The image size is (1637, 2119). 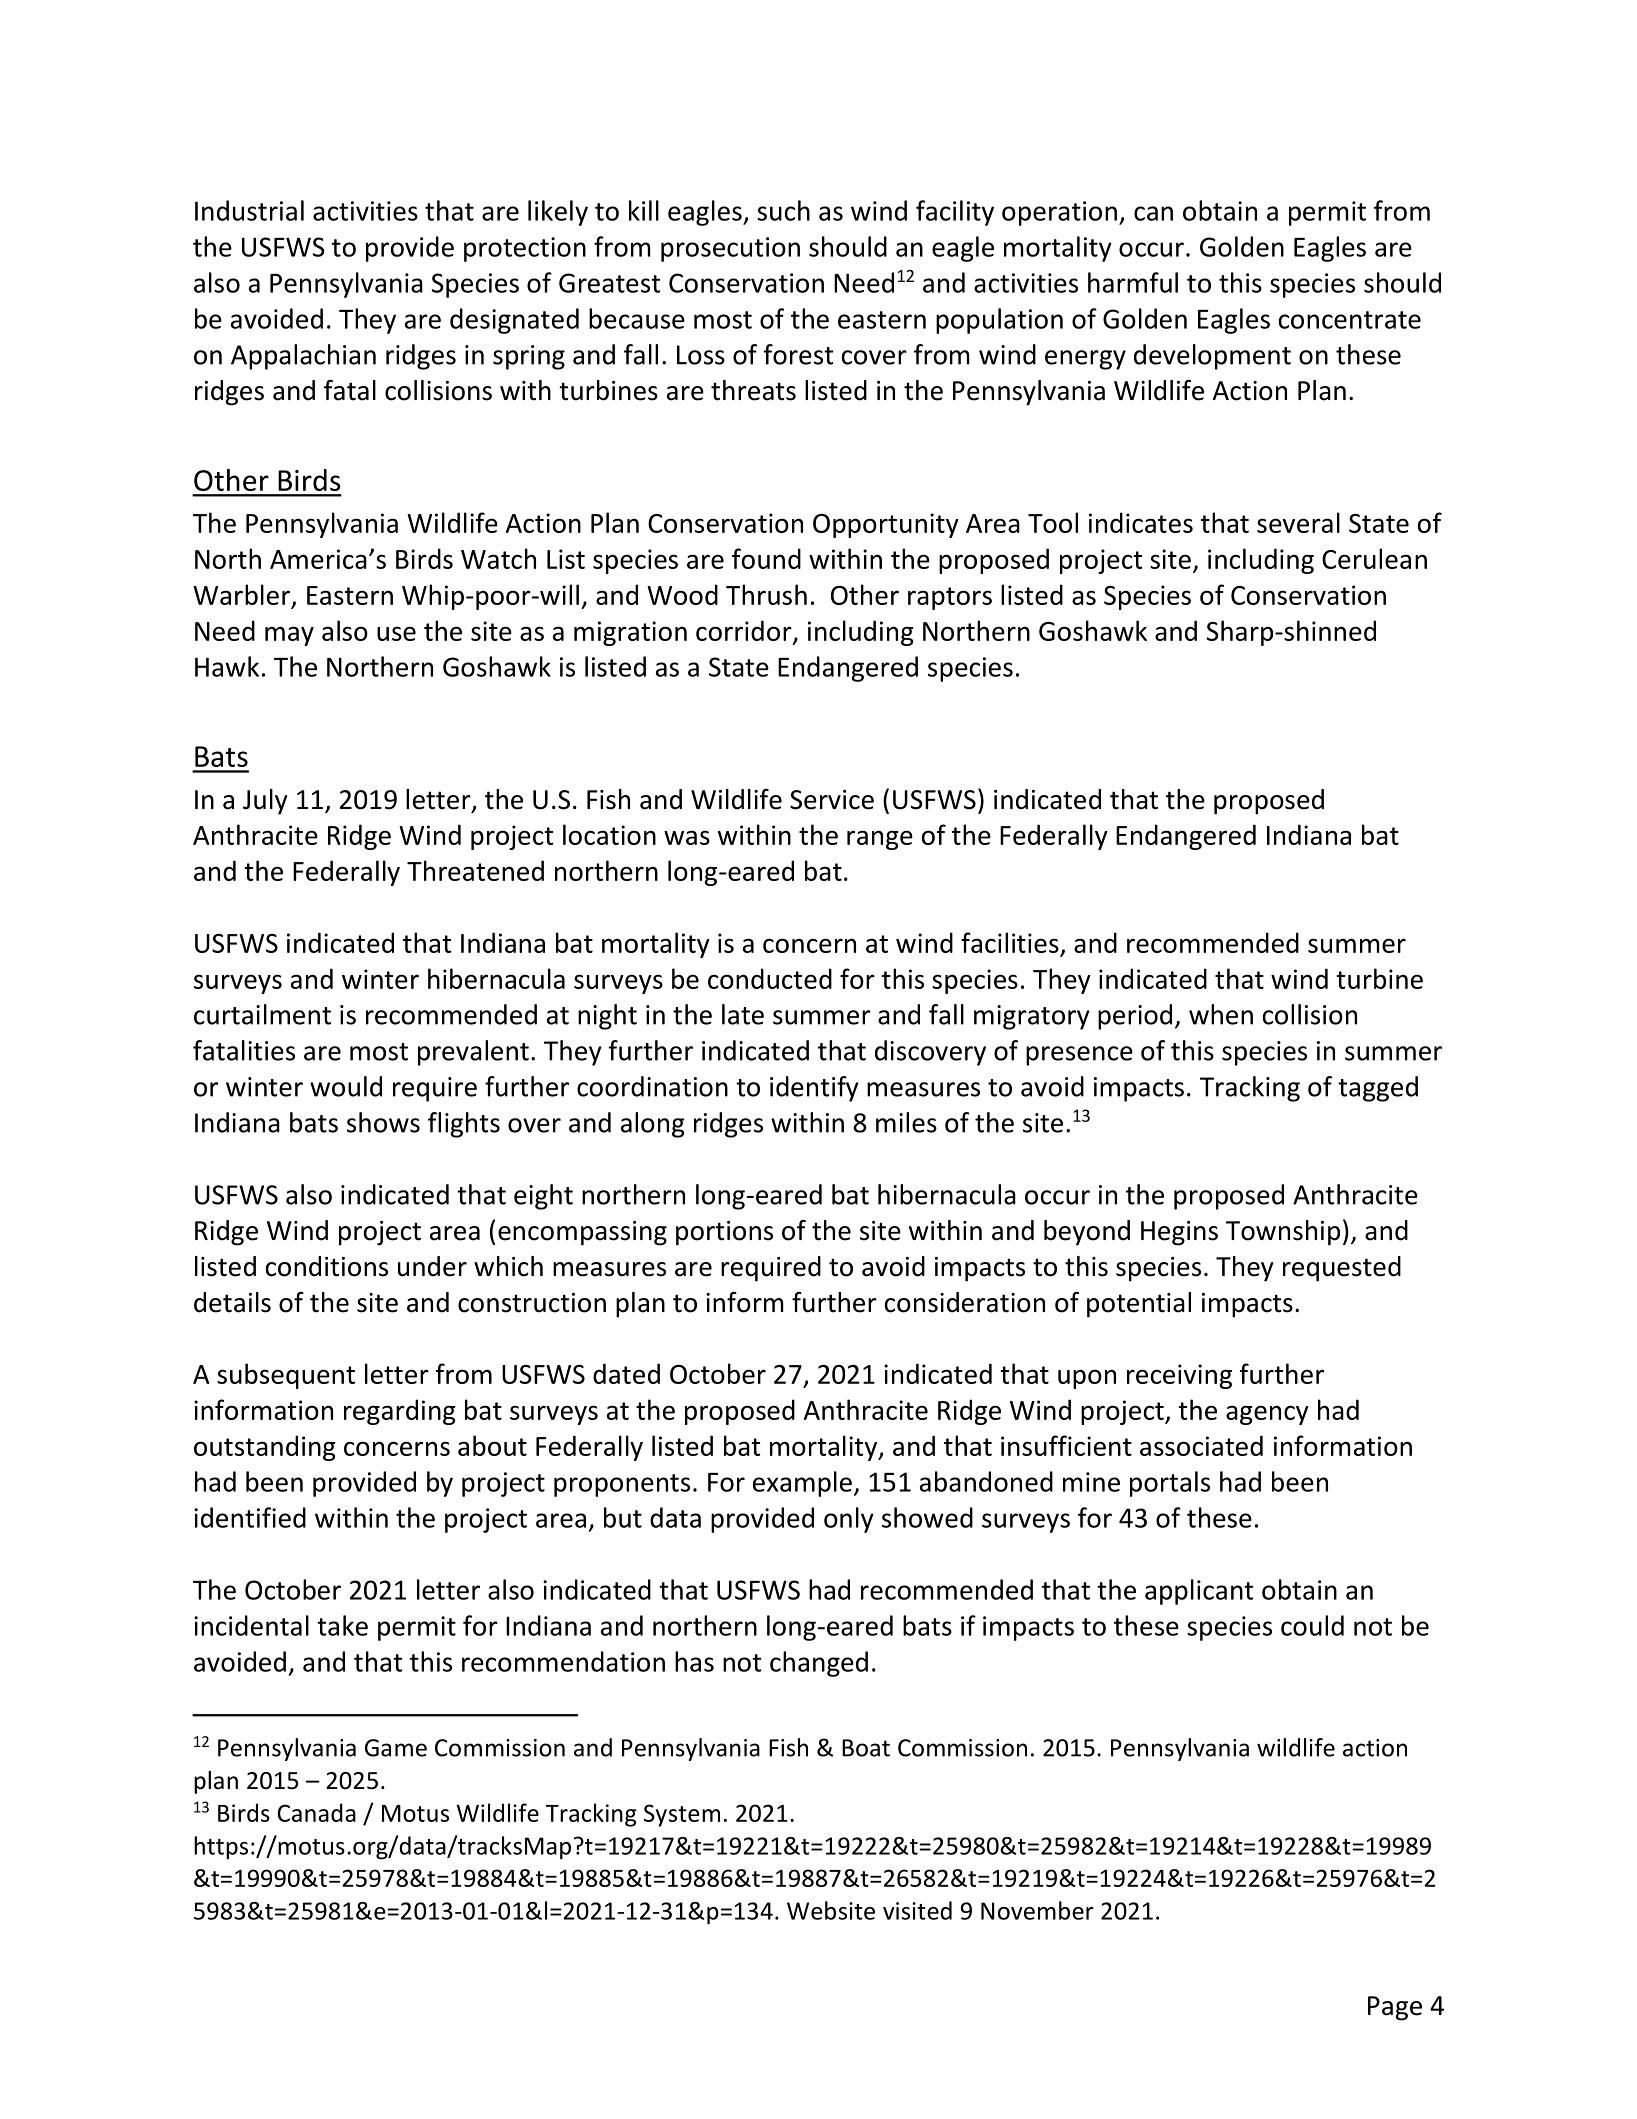 What do you see at coordinates (783, 210) in the image?
I see `such` at bounding box center [783, 210].
